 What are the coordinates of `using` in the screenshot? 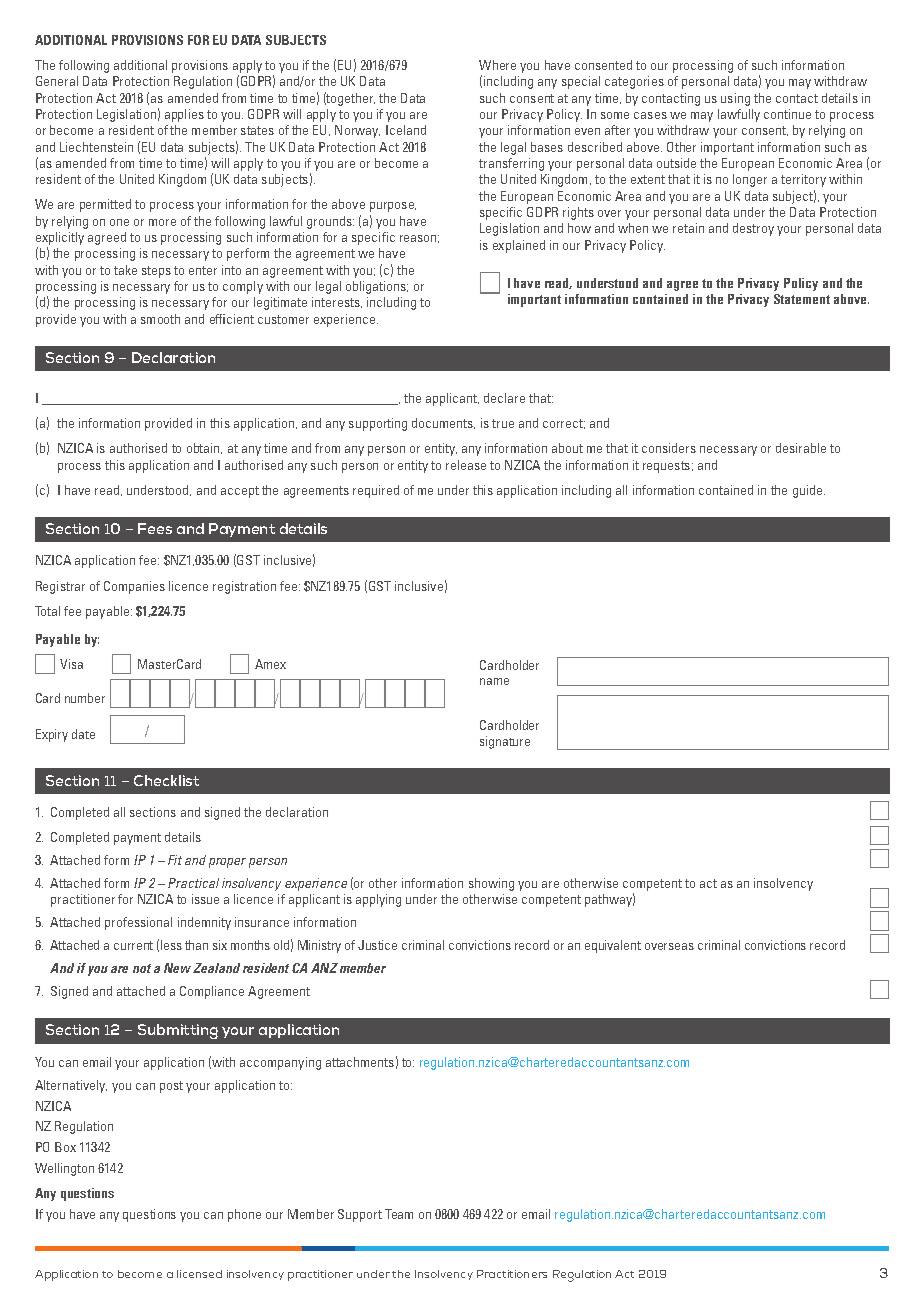 It's located at (735, 99).
